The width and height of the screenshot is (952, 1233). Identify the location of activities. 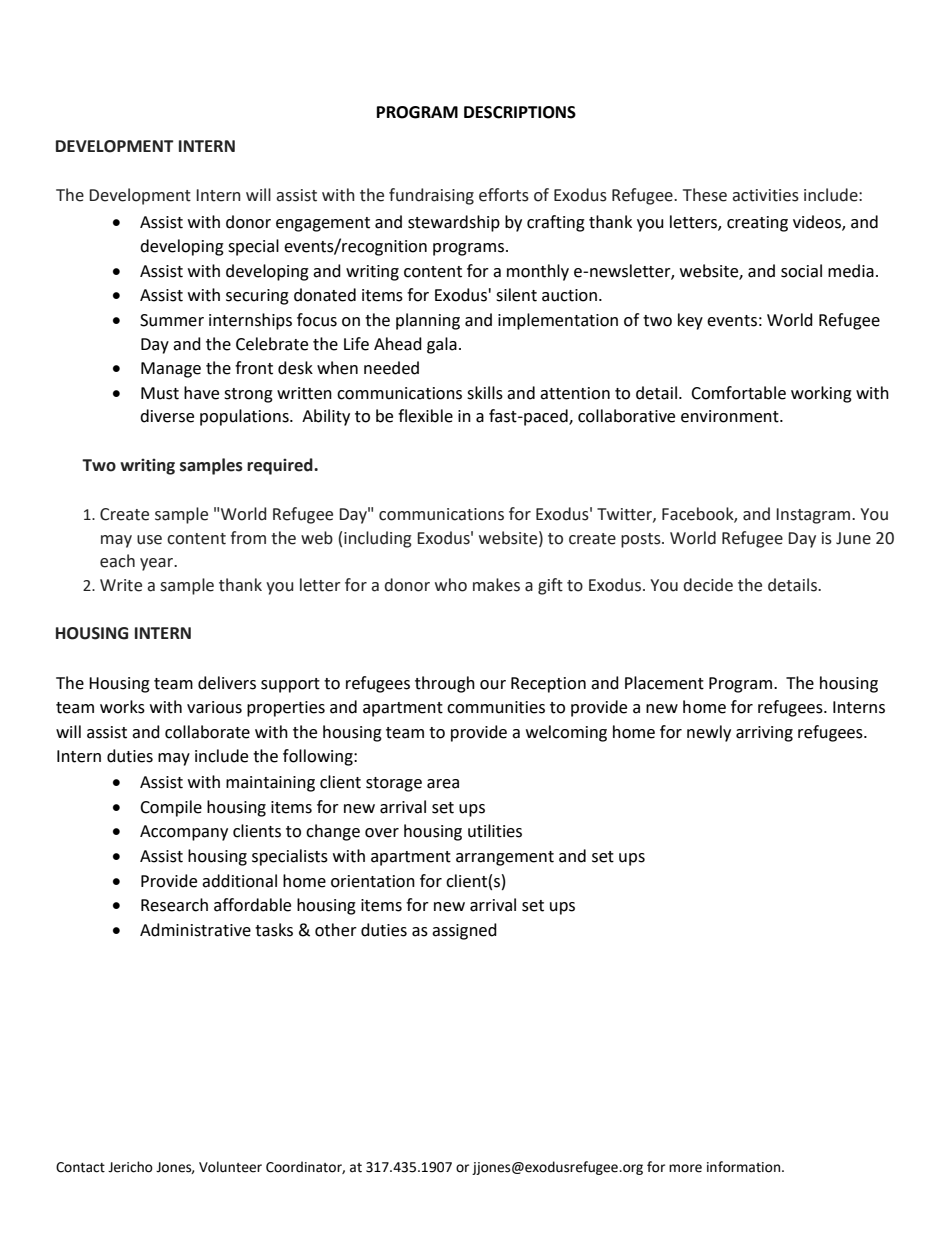
(765, 195).
